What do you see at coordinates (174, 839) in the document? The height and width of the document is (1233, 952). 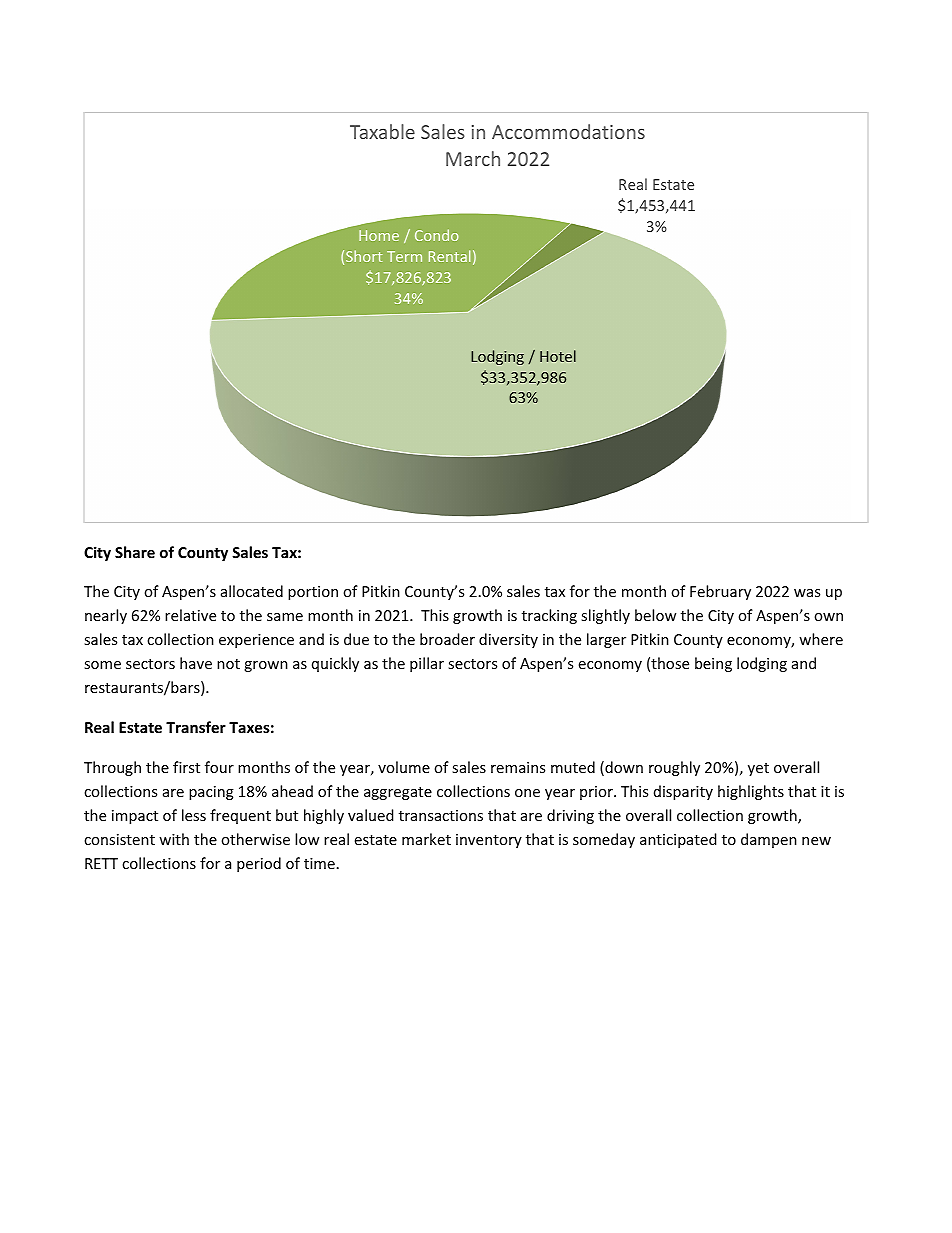 I see `with` at bounding box center [174, 839].
